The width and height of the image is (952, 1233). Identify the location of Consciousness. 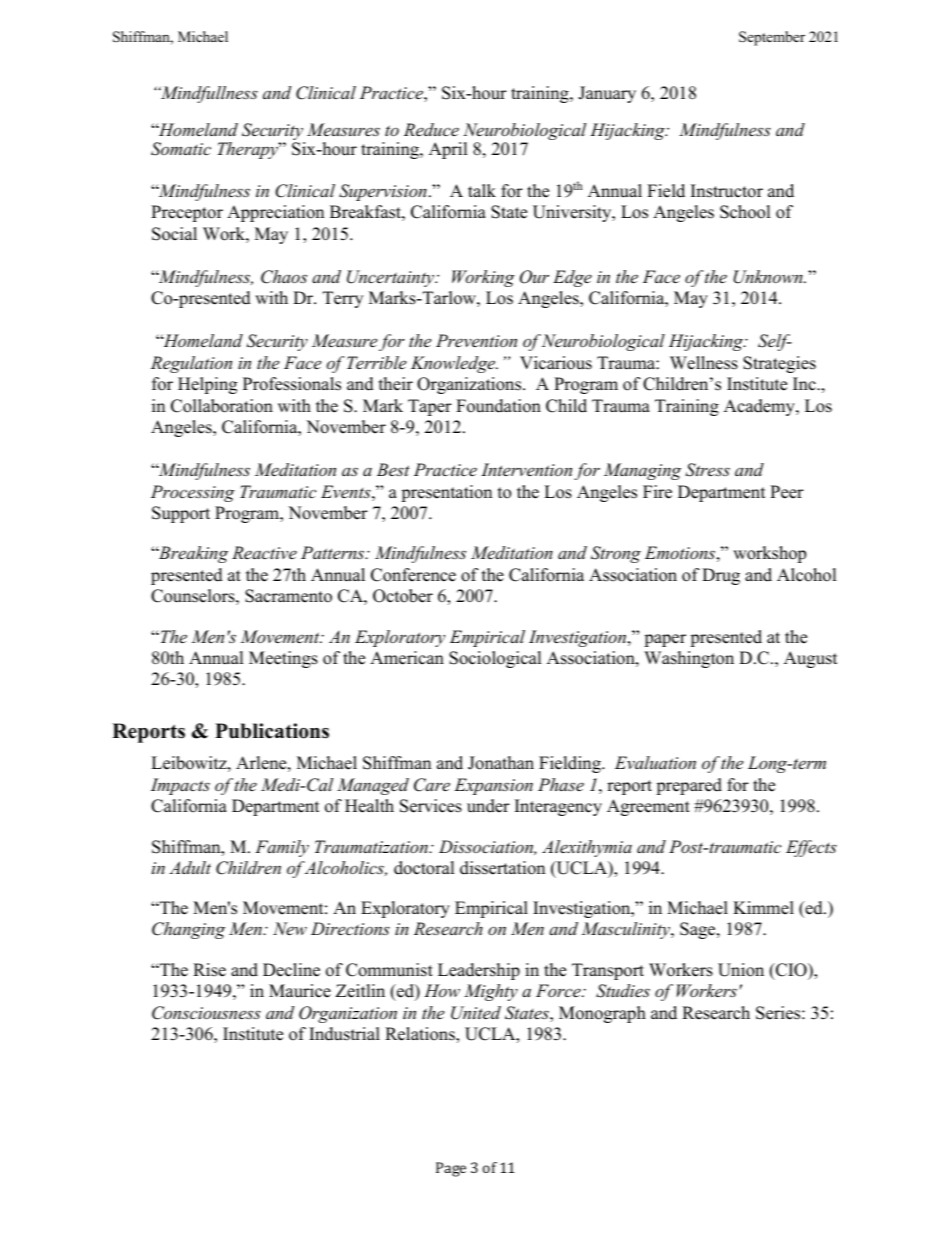
(206, 1013).
